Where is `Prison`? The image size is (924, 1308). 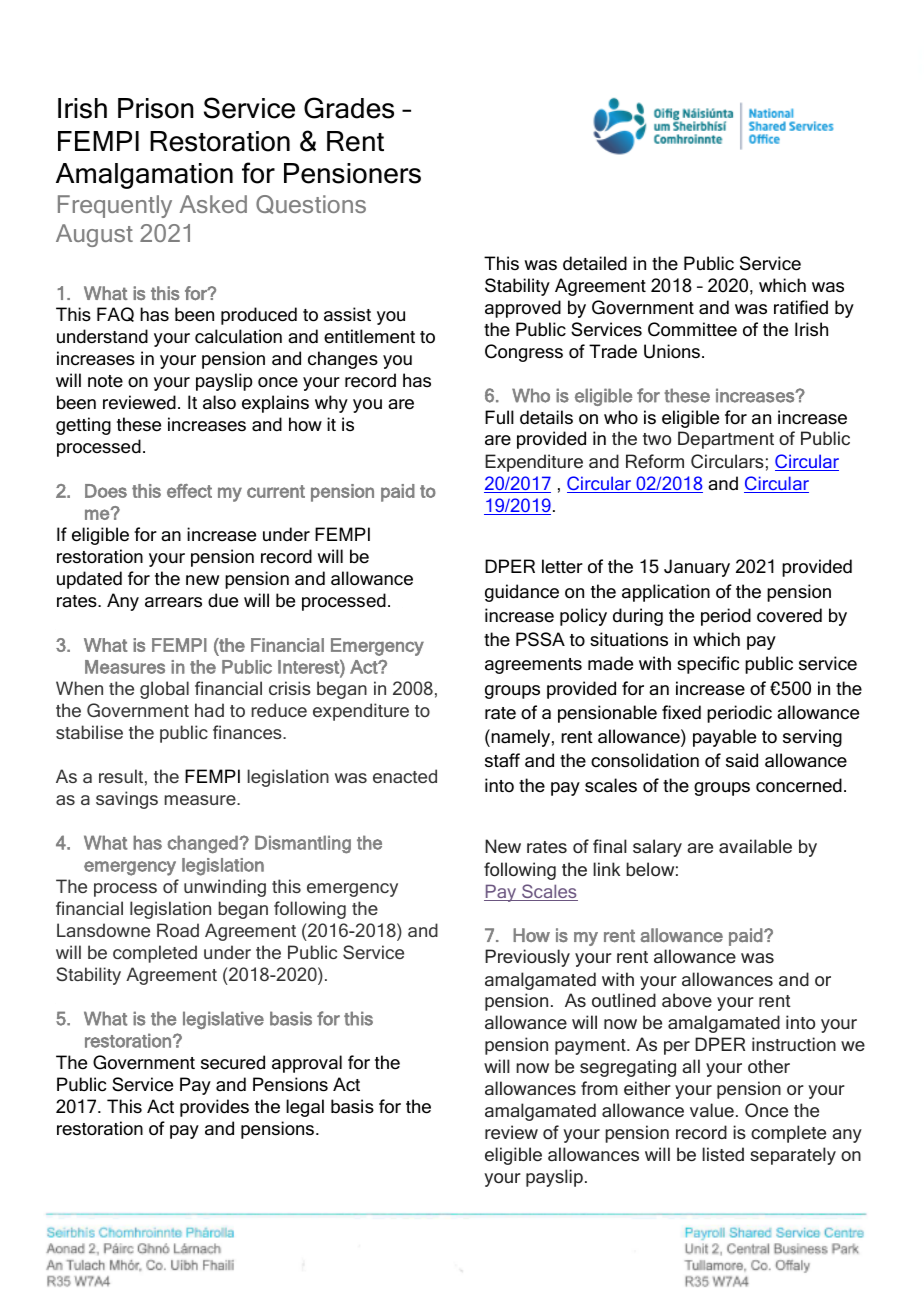 Prison is located at coordinates (156, 108).
